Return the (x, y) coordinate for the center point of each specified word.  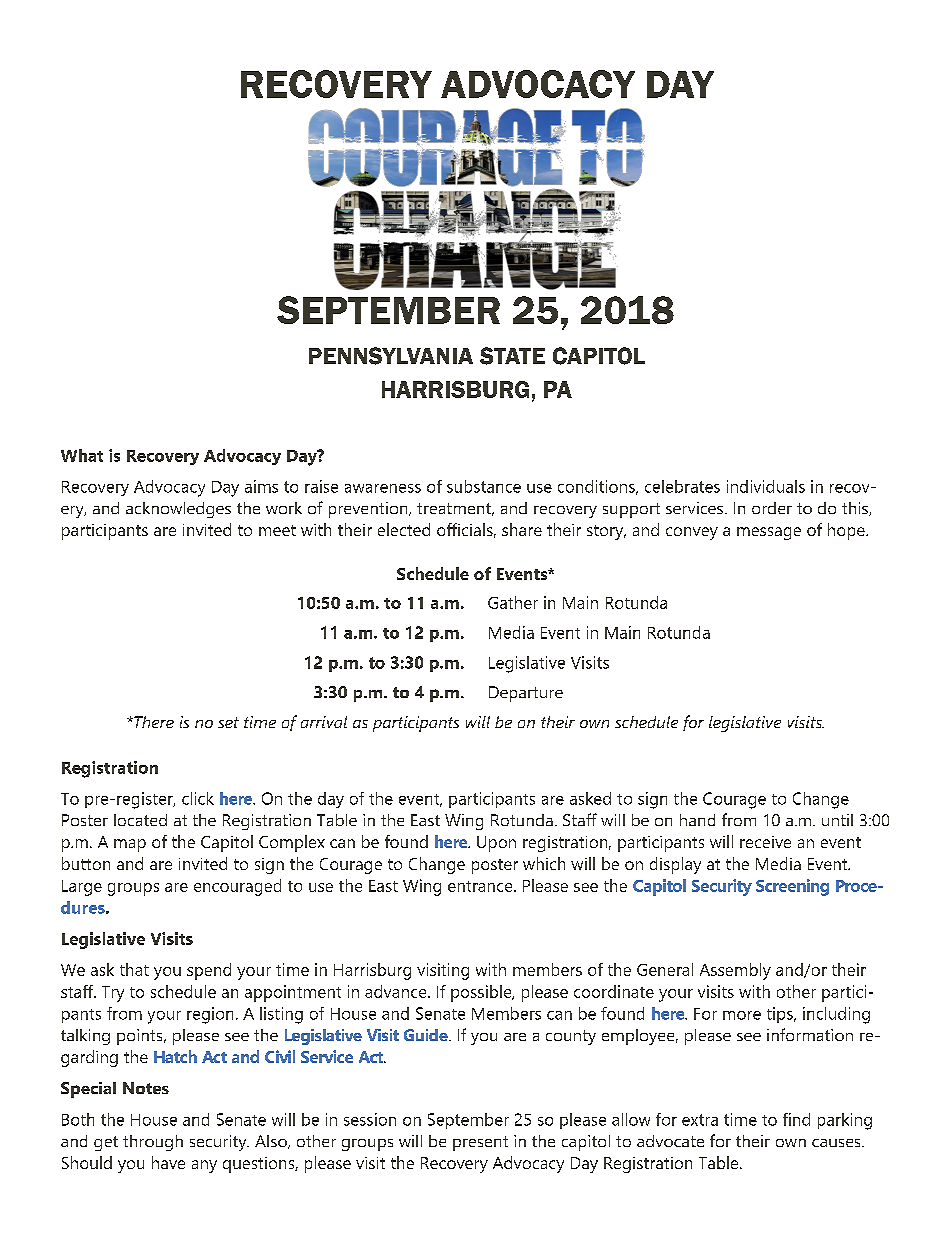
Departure (526, 694)
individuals (766, 486)
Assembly (735, 971)
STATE (512, 356)
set (228, 722)
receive (765, 842)
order (772, 508)
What (82, 455)
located (140, 820)
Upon (496, 844)
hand (697, 820)
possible (482, 993)
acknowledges (178, 510)
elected (404, 529)
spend (209, 971)
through (153, 1143)
